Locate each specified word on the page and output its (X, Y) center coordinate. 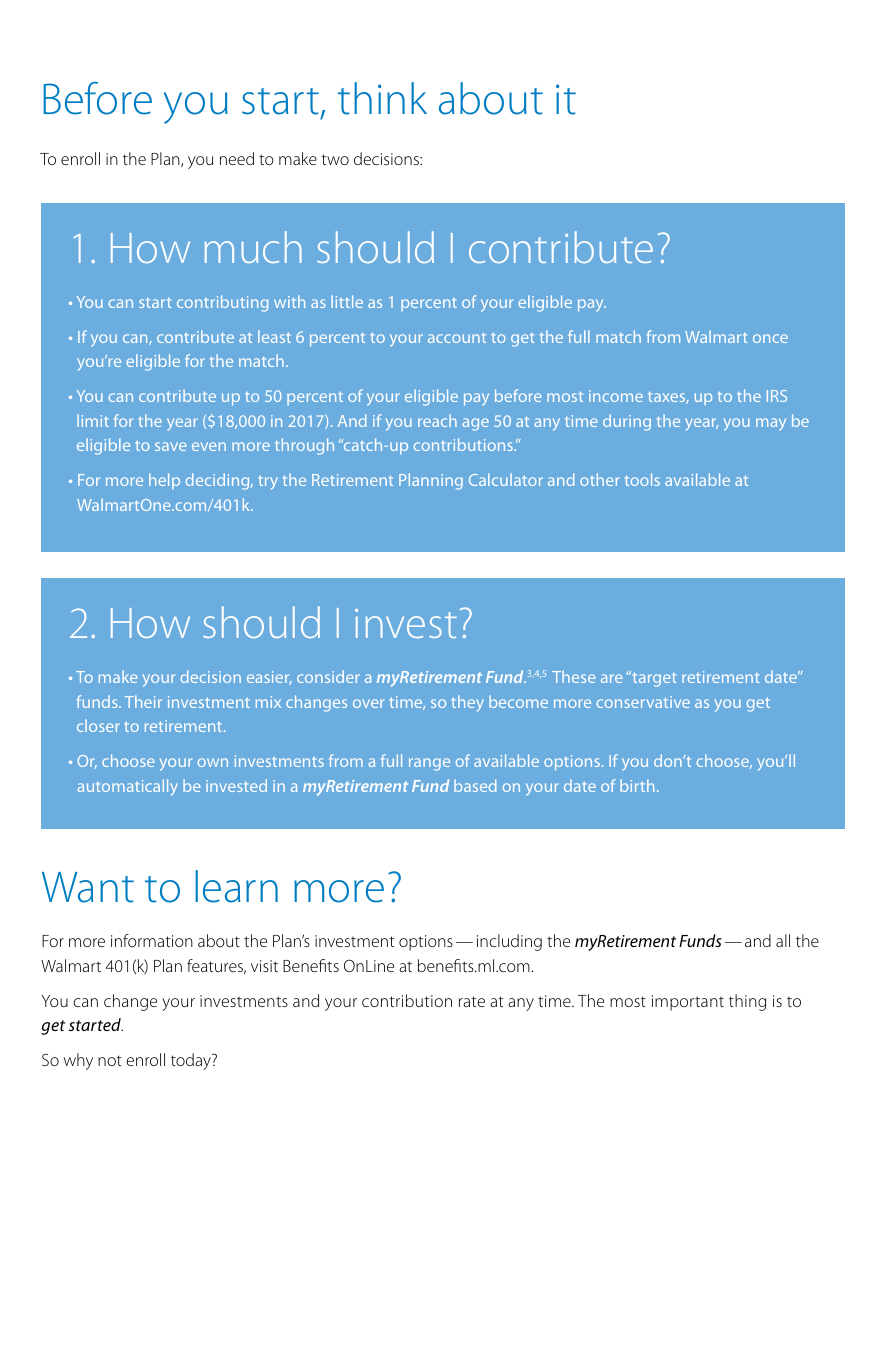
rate (472, 1001)
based (475, 785)
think (382, 98)
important (688, 1003)
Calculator (506, 479)
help (164, 481)
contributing (222, 303)
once (770, 338)
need (237, 158)
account (457, 338)
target (653, 679)
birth (637, 785)
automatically (128, 787)
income (616, 396)
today (192, 1061)
